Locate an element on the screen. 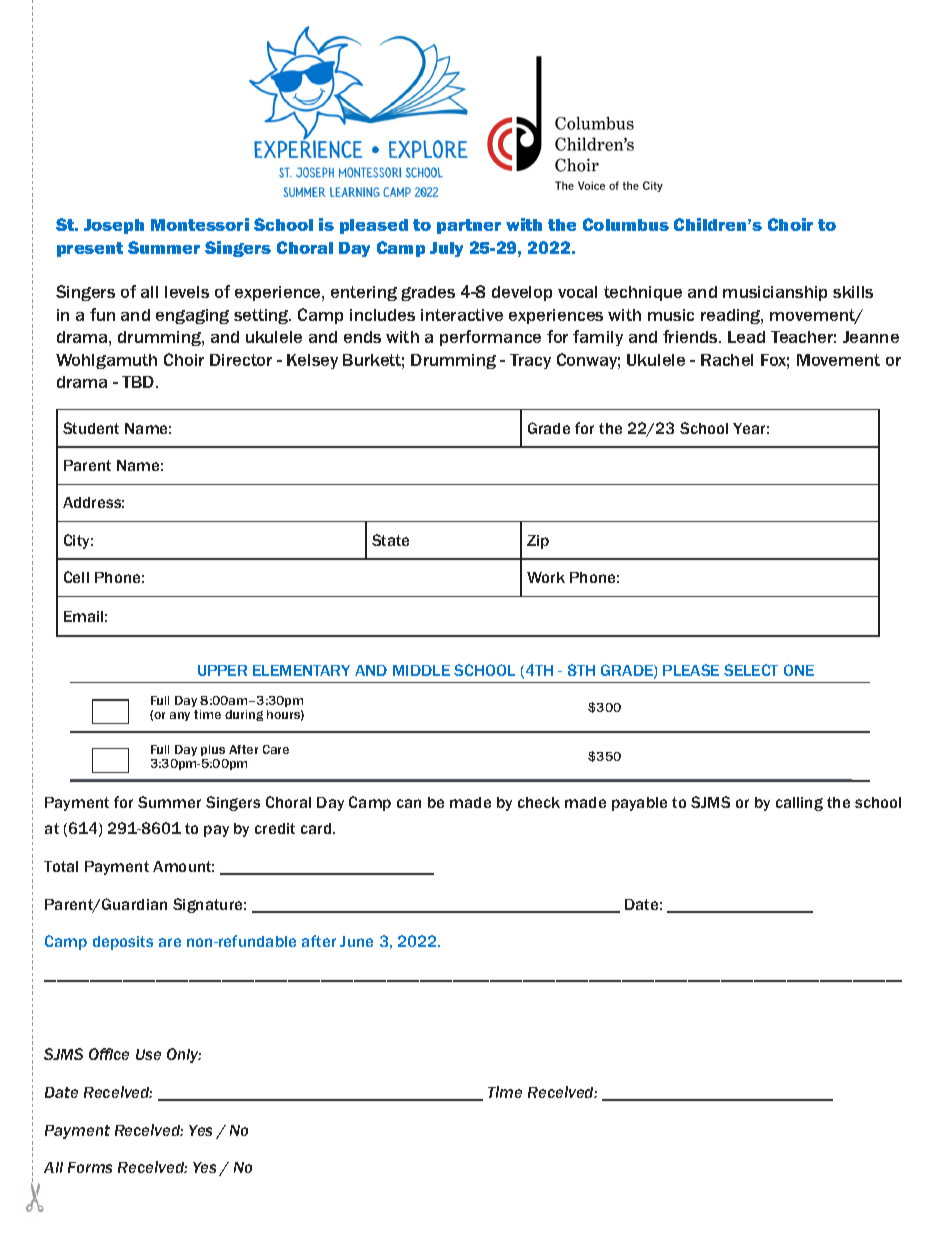 Image resolution: width=952 pixels, height=1233 pixels. July is located at coordinates (446, 249).
